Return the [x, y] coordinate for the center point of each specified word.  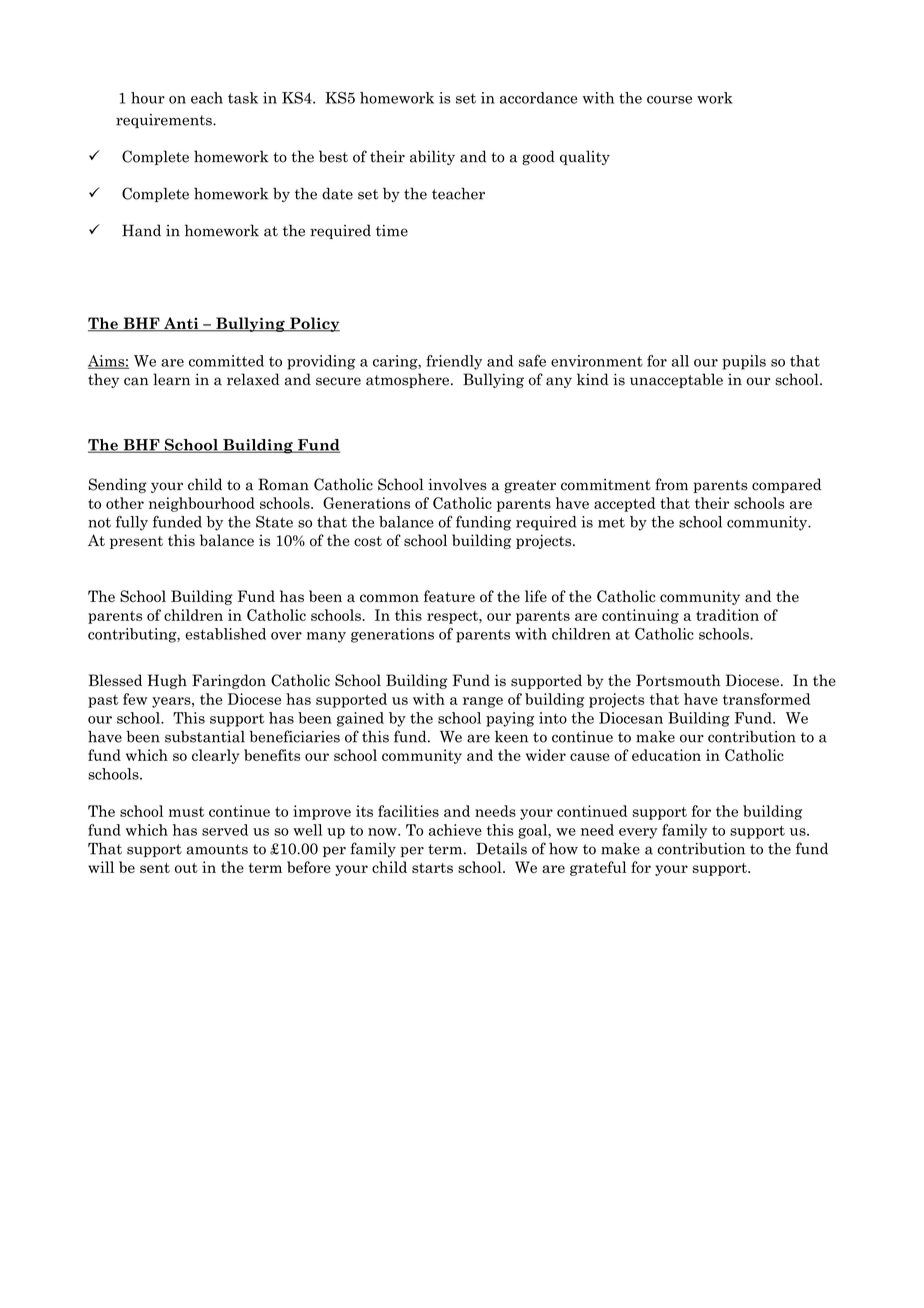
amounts [217, 849]
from [671, 484]
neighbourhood [202, 504]
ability [432, 157]
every [638, 833]
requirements [165, 121]
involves [457, 484]
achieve [455, 830]
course [669, 100]
